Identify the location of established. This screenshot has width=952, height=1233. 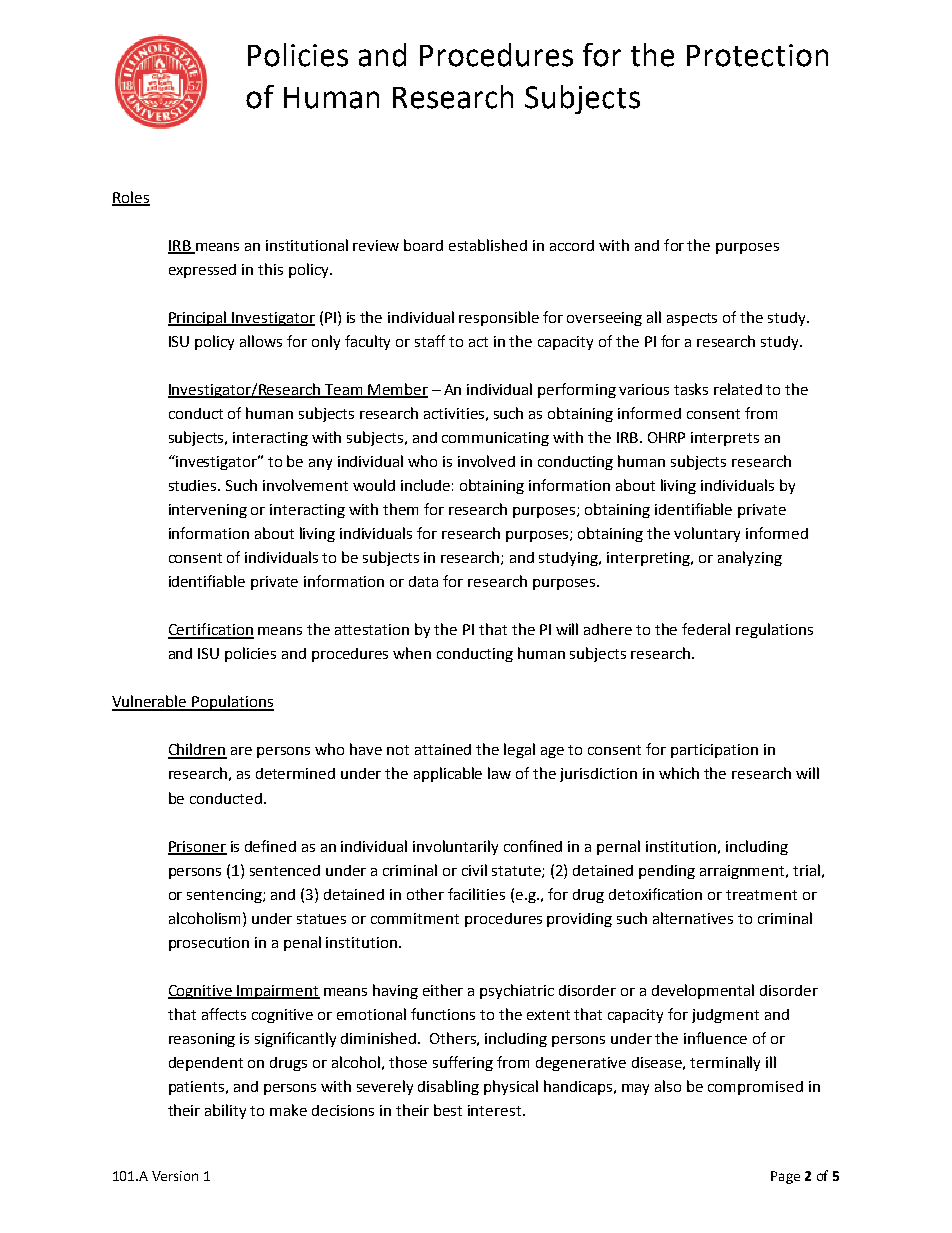
(488, 245).
